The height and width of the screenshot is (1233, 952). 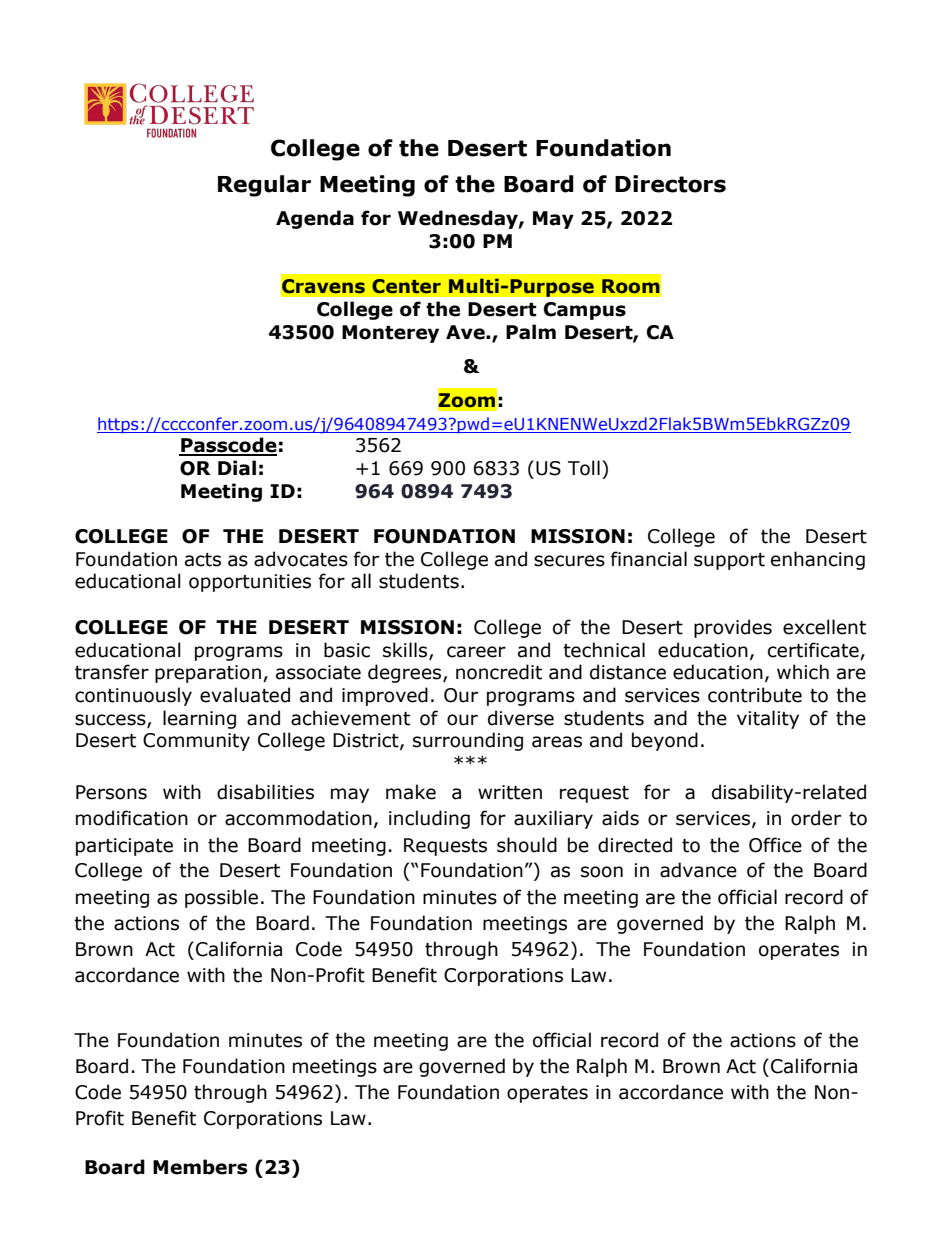 I want to click on secures, so click(x=569, y=561).
